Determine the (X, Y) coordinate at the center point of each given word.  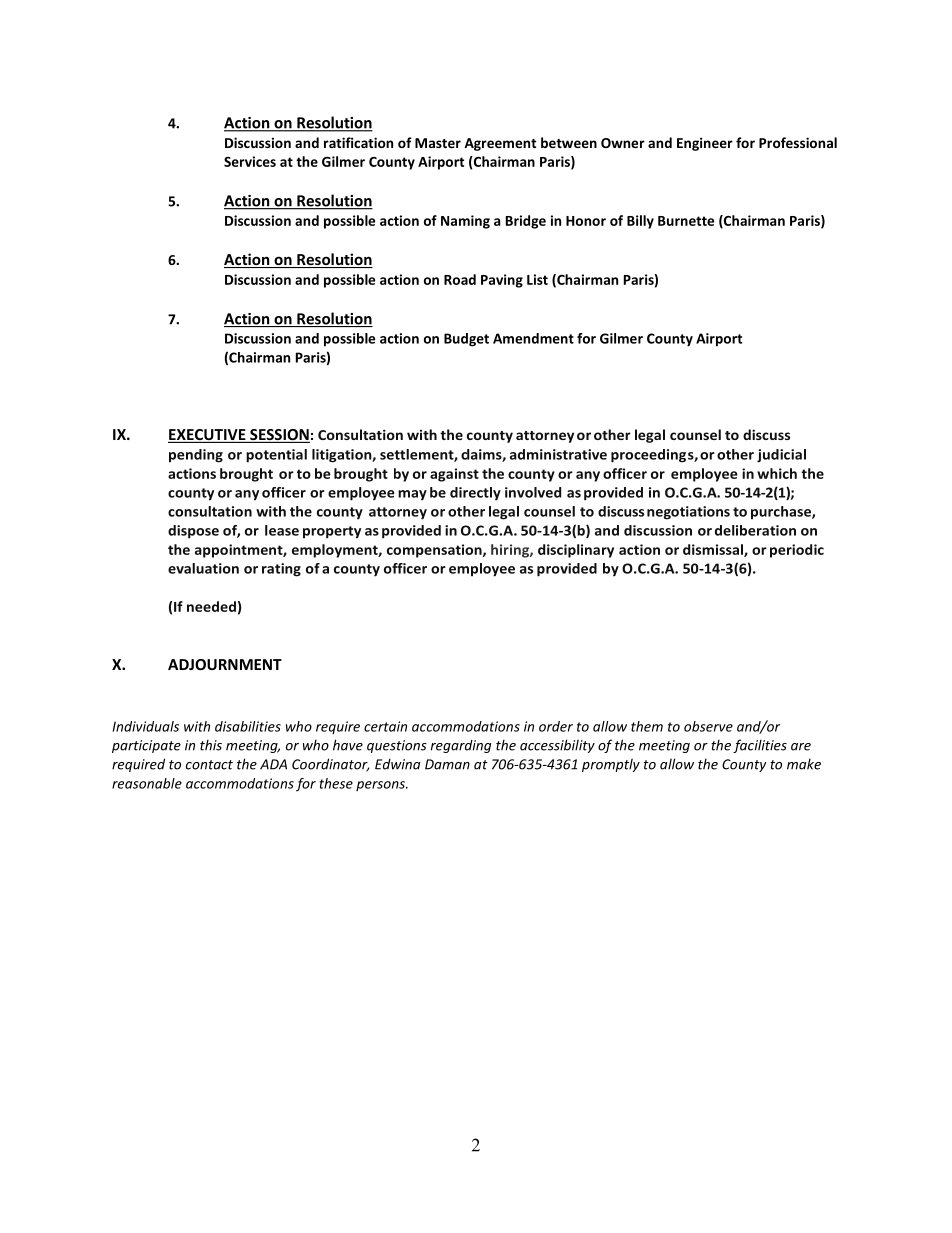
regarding (461, 746)
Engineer (705, 144)
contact (209, 765)
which (777, 473)
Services (250, 161)
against (454, 475)
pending (196, 456)
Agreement (500, 144)
